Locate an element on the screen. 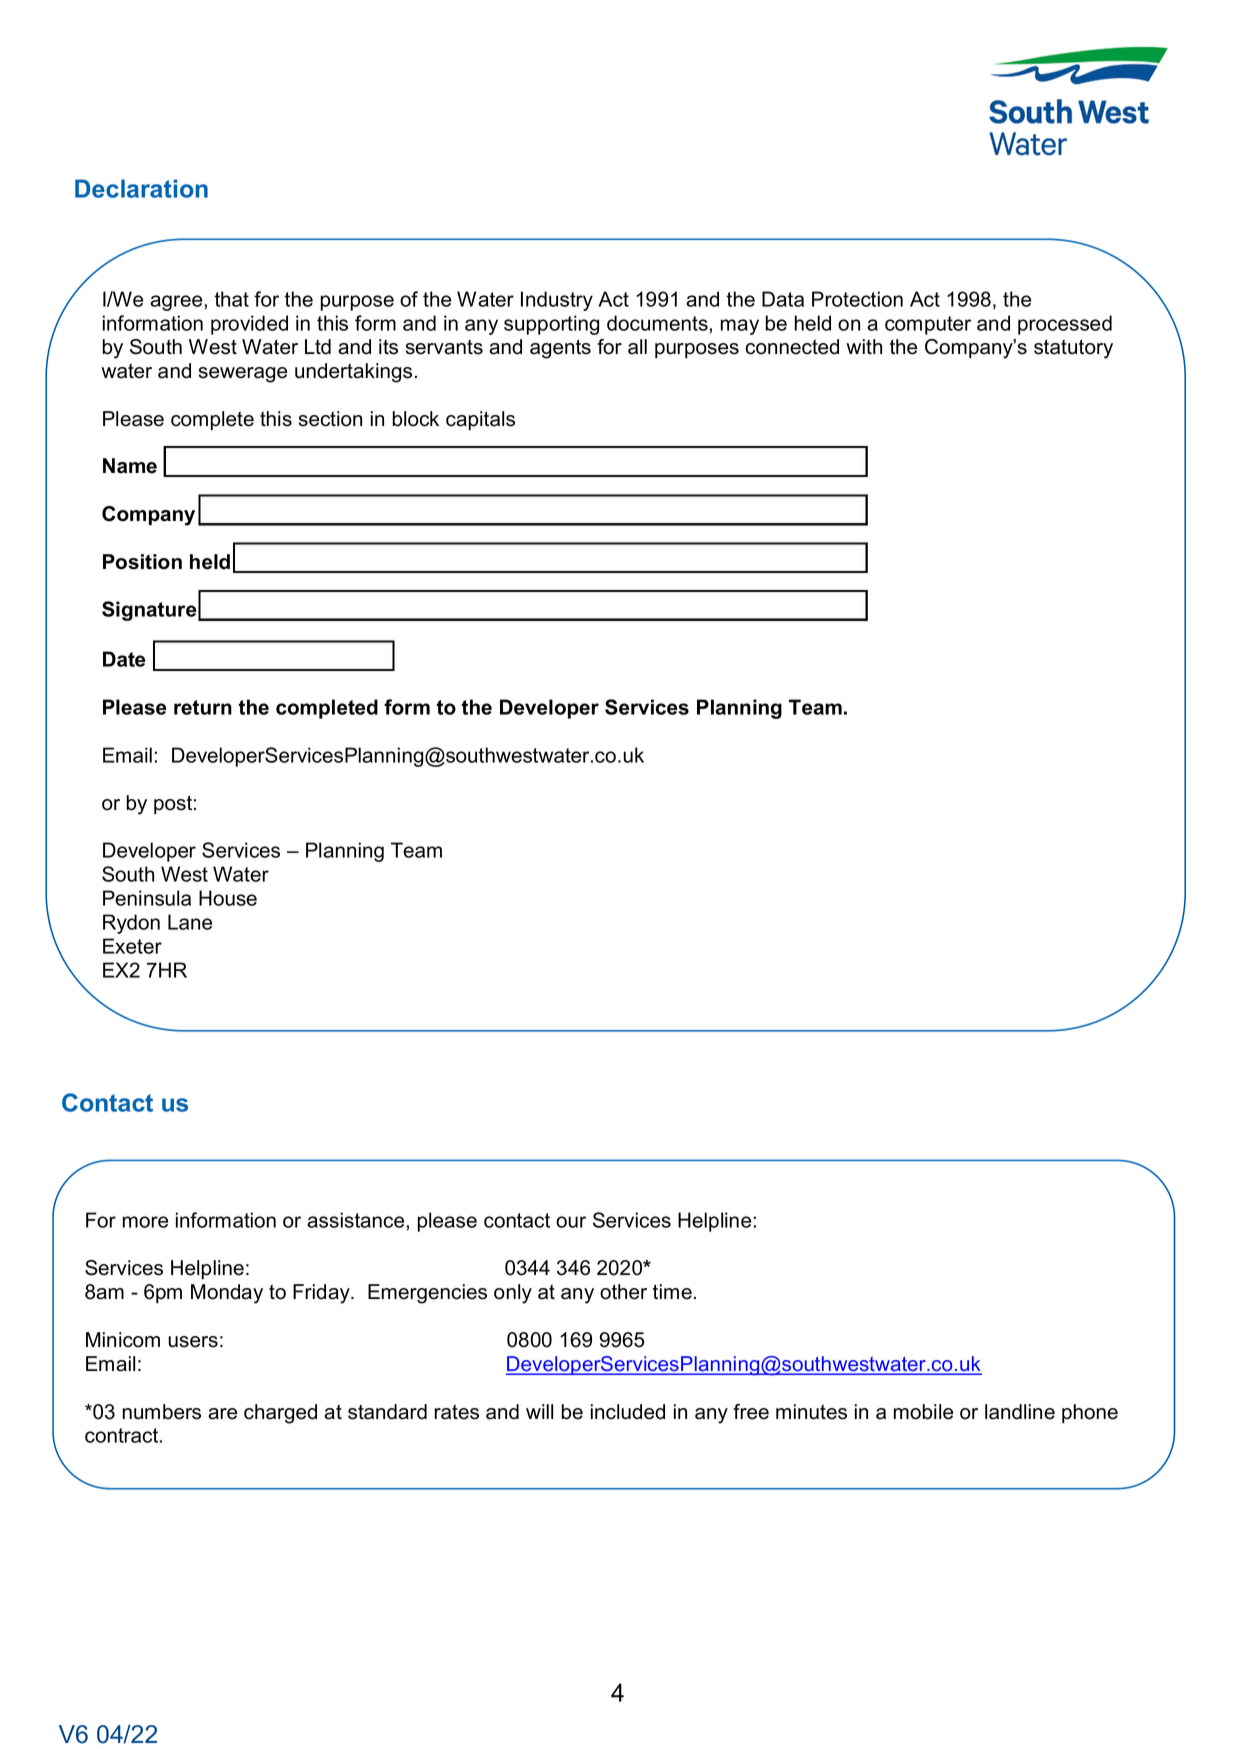  statutory is located at coordinates (1073, 349).
